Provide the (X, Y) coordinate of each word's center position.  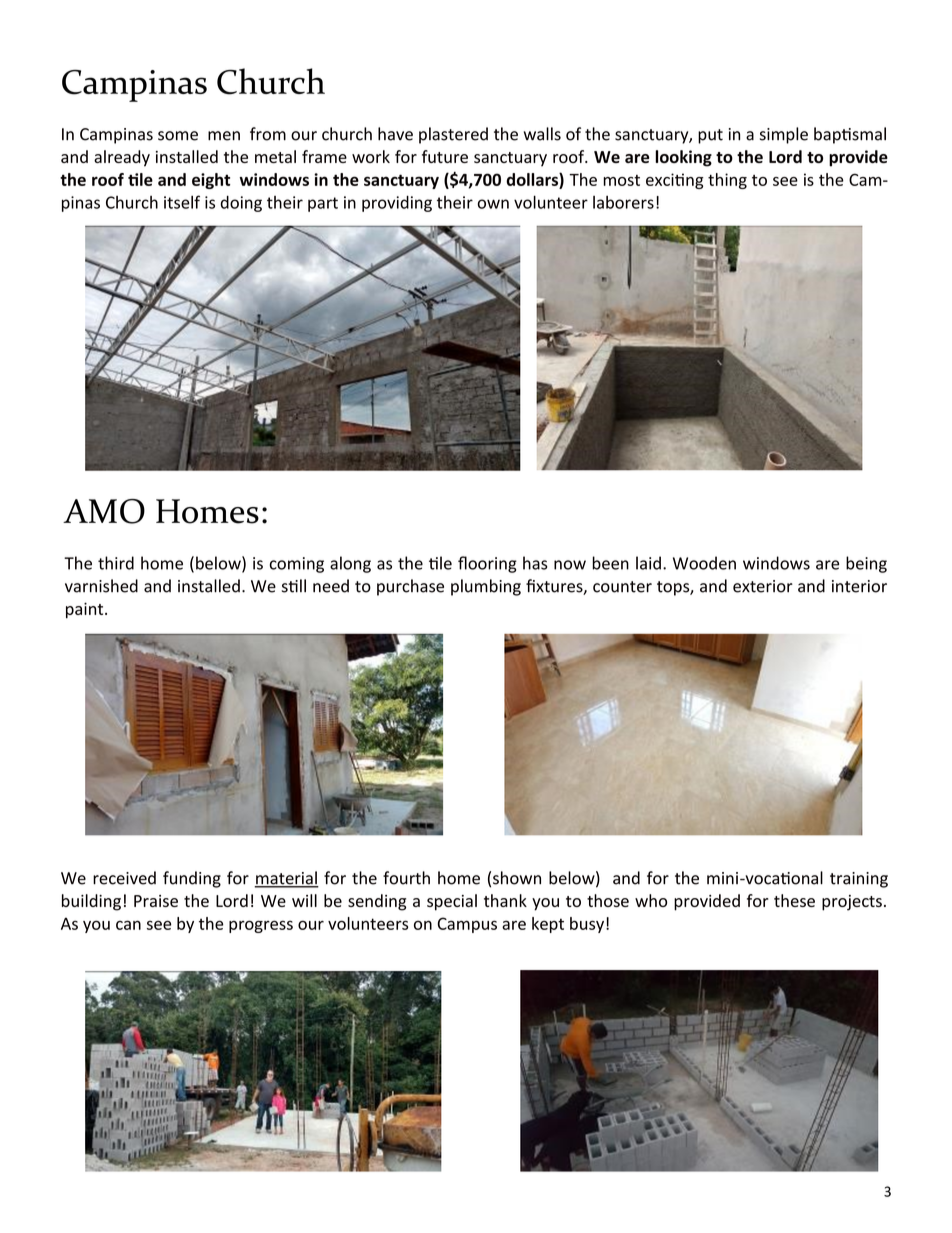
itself (182, 202)
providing (397, 204)
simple (784, 135)
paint (86, 610)
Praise (156, 901)
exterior (763, 586)
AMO (104, 511)
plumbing (486, 587)
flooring (487, 564)
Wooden (704, 563)
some (178, 136)
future (445, 156)
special (452, 902)
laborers (623, 202)
